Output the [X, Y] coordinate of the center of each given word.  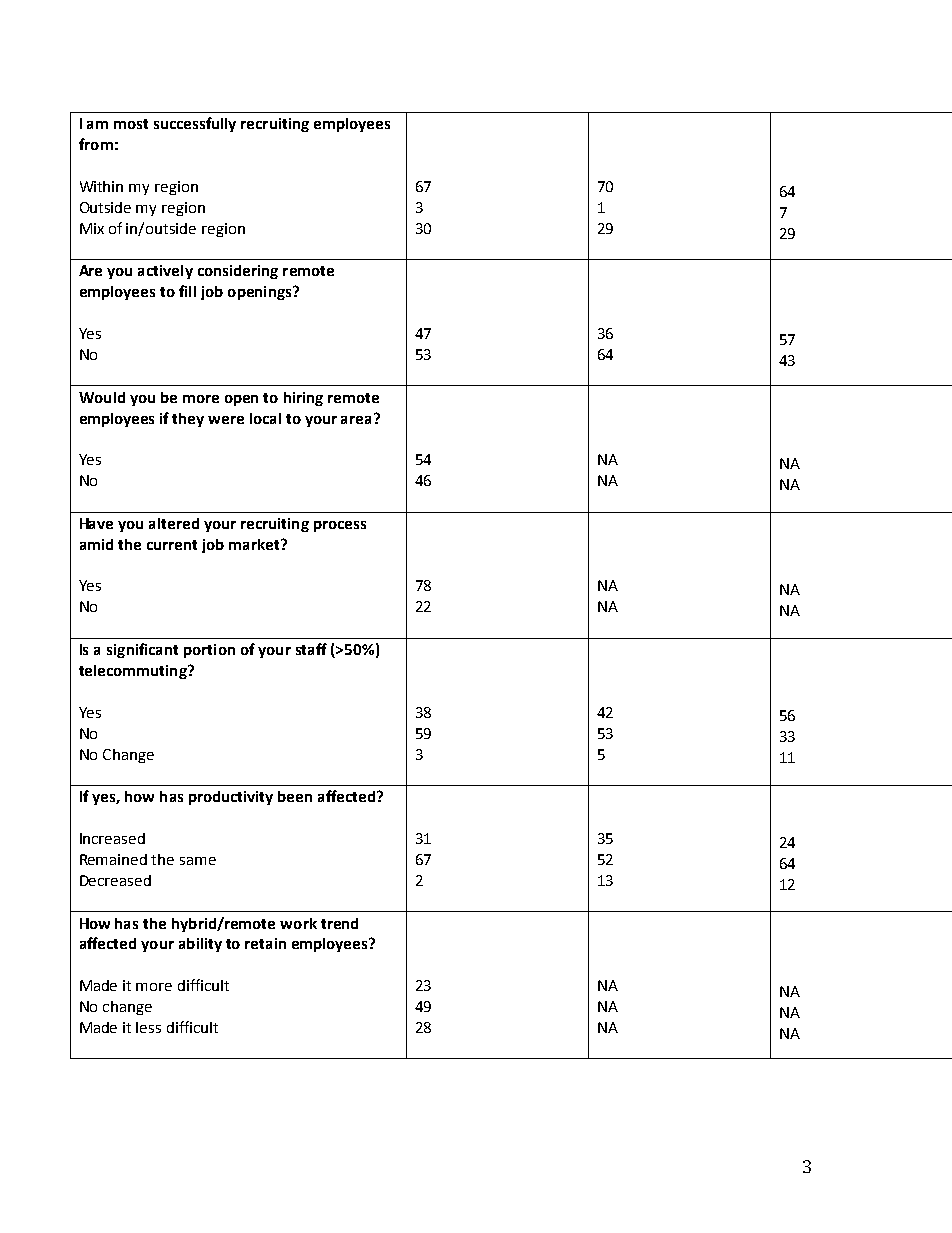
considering [238, 272]
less [148, 1027]
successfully [195, 124]
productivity [231, 798]
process [340, 526]
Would [102, 397]
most [131, 124]
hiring [303, 399]
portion [209, 651]
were [226, 420]
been [295, 796]
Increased [112, 838]
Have [96, 523]
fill [187, 291]
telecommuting [134, 672]
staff [311, 649]
